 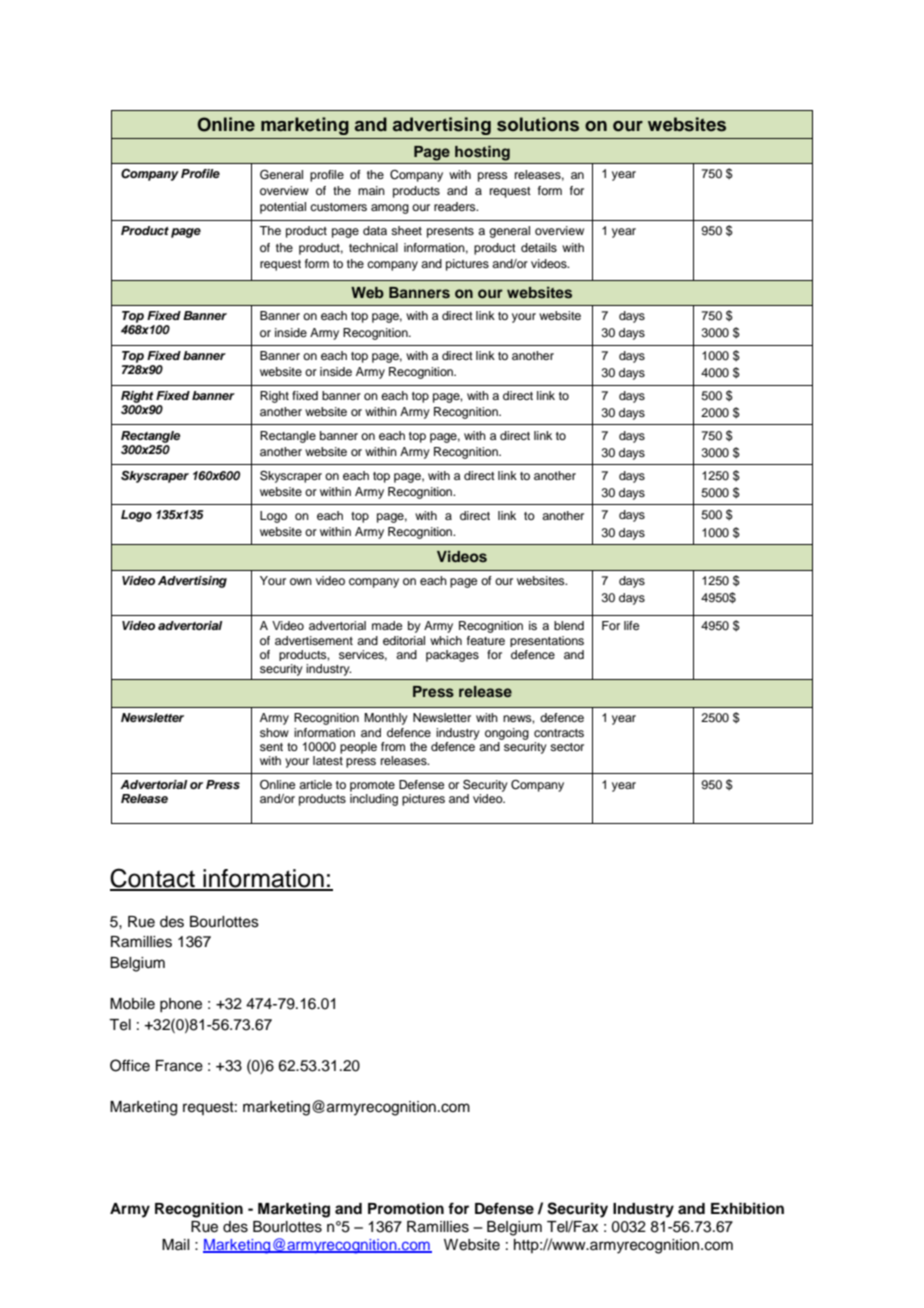 I want to click on Exhibition, so click(x=747, y=1208).
